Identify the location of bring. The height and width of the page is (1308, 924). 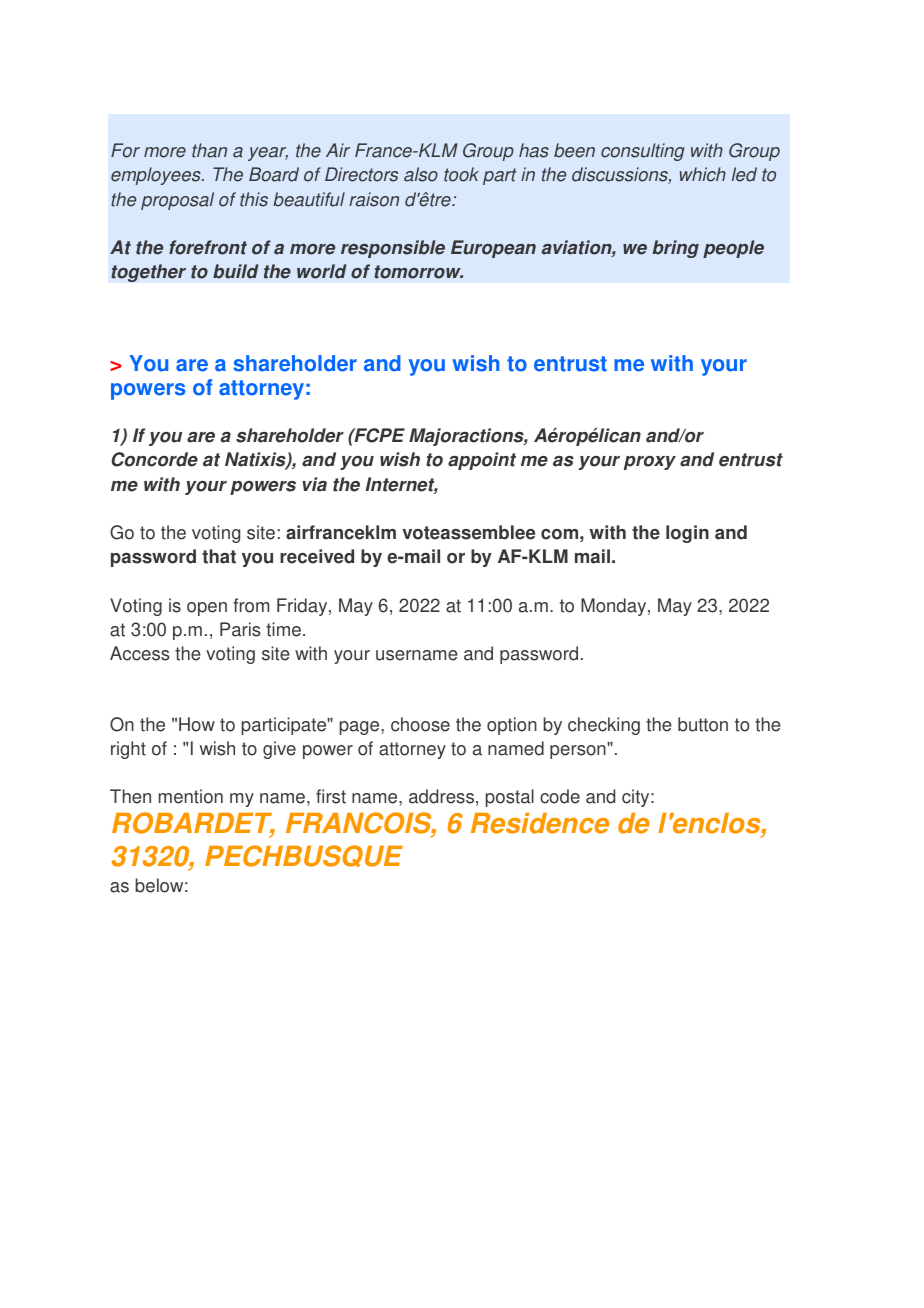
(675, 249).
